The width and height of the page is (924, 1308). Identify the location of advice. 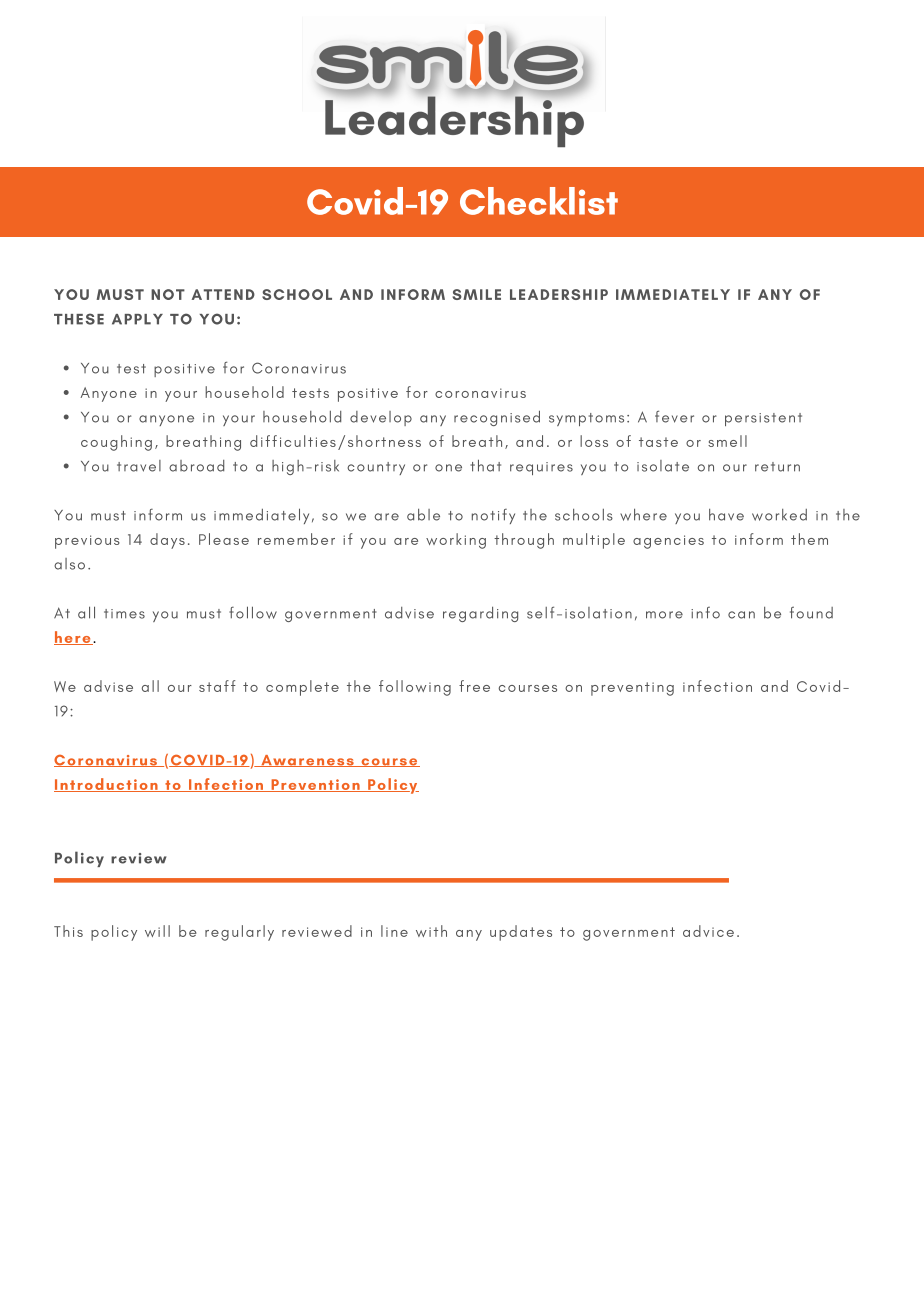
(708, 931).
